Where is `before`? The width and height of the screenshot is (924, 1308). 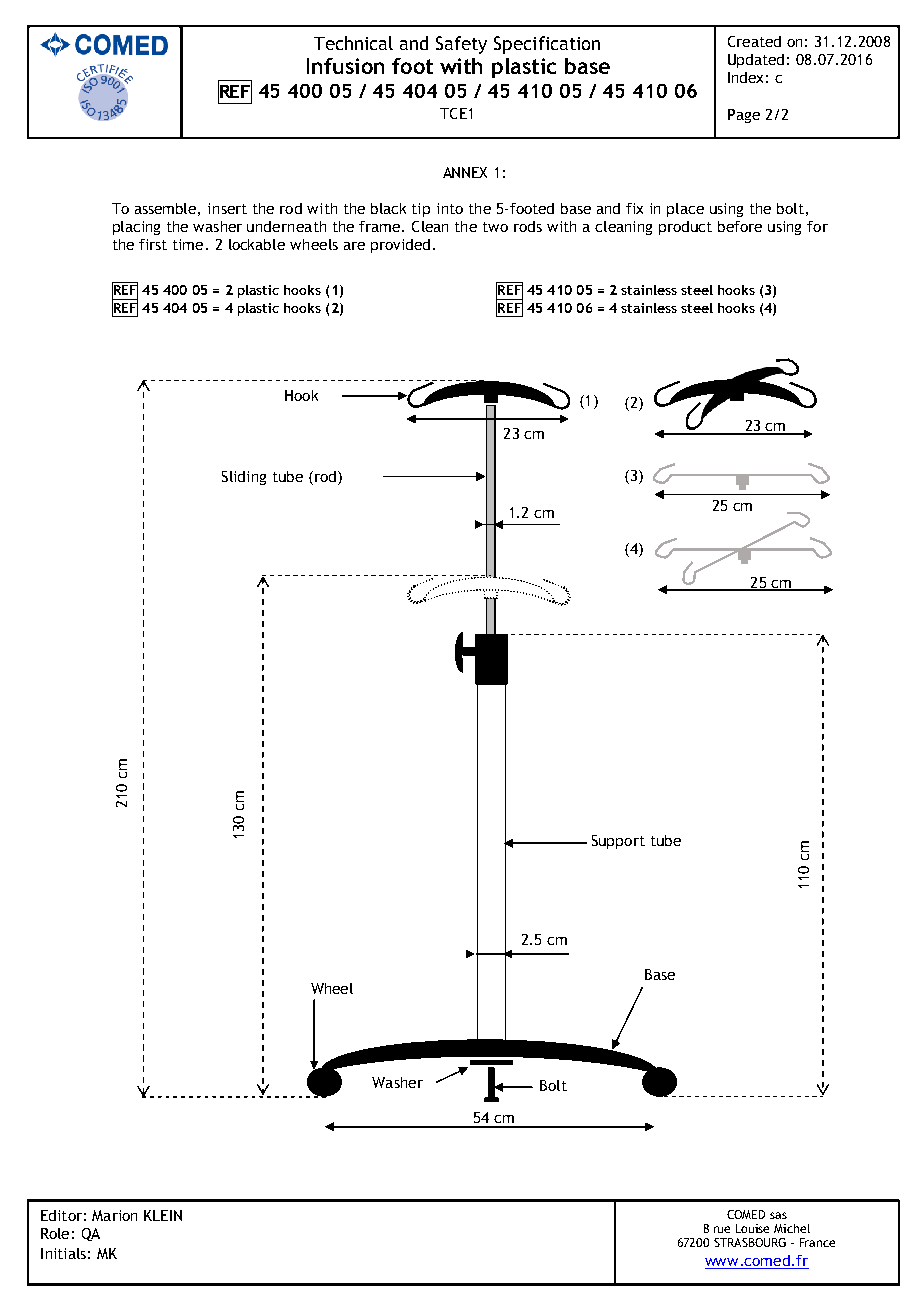 before is located at coordinates (740, 226).
